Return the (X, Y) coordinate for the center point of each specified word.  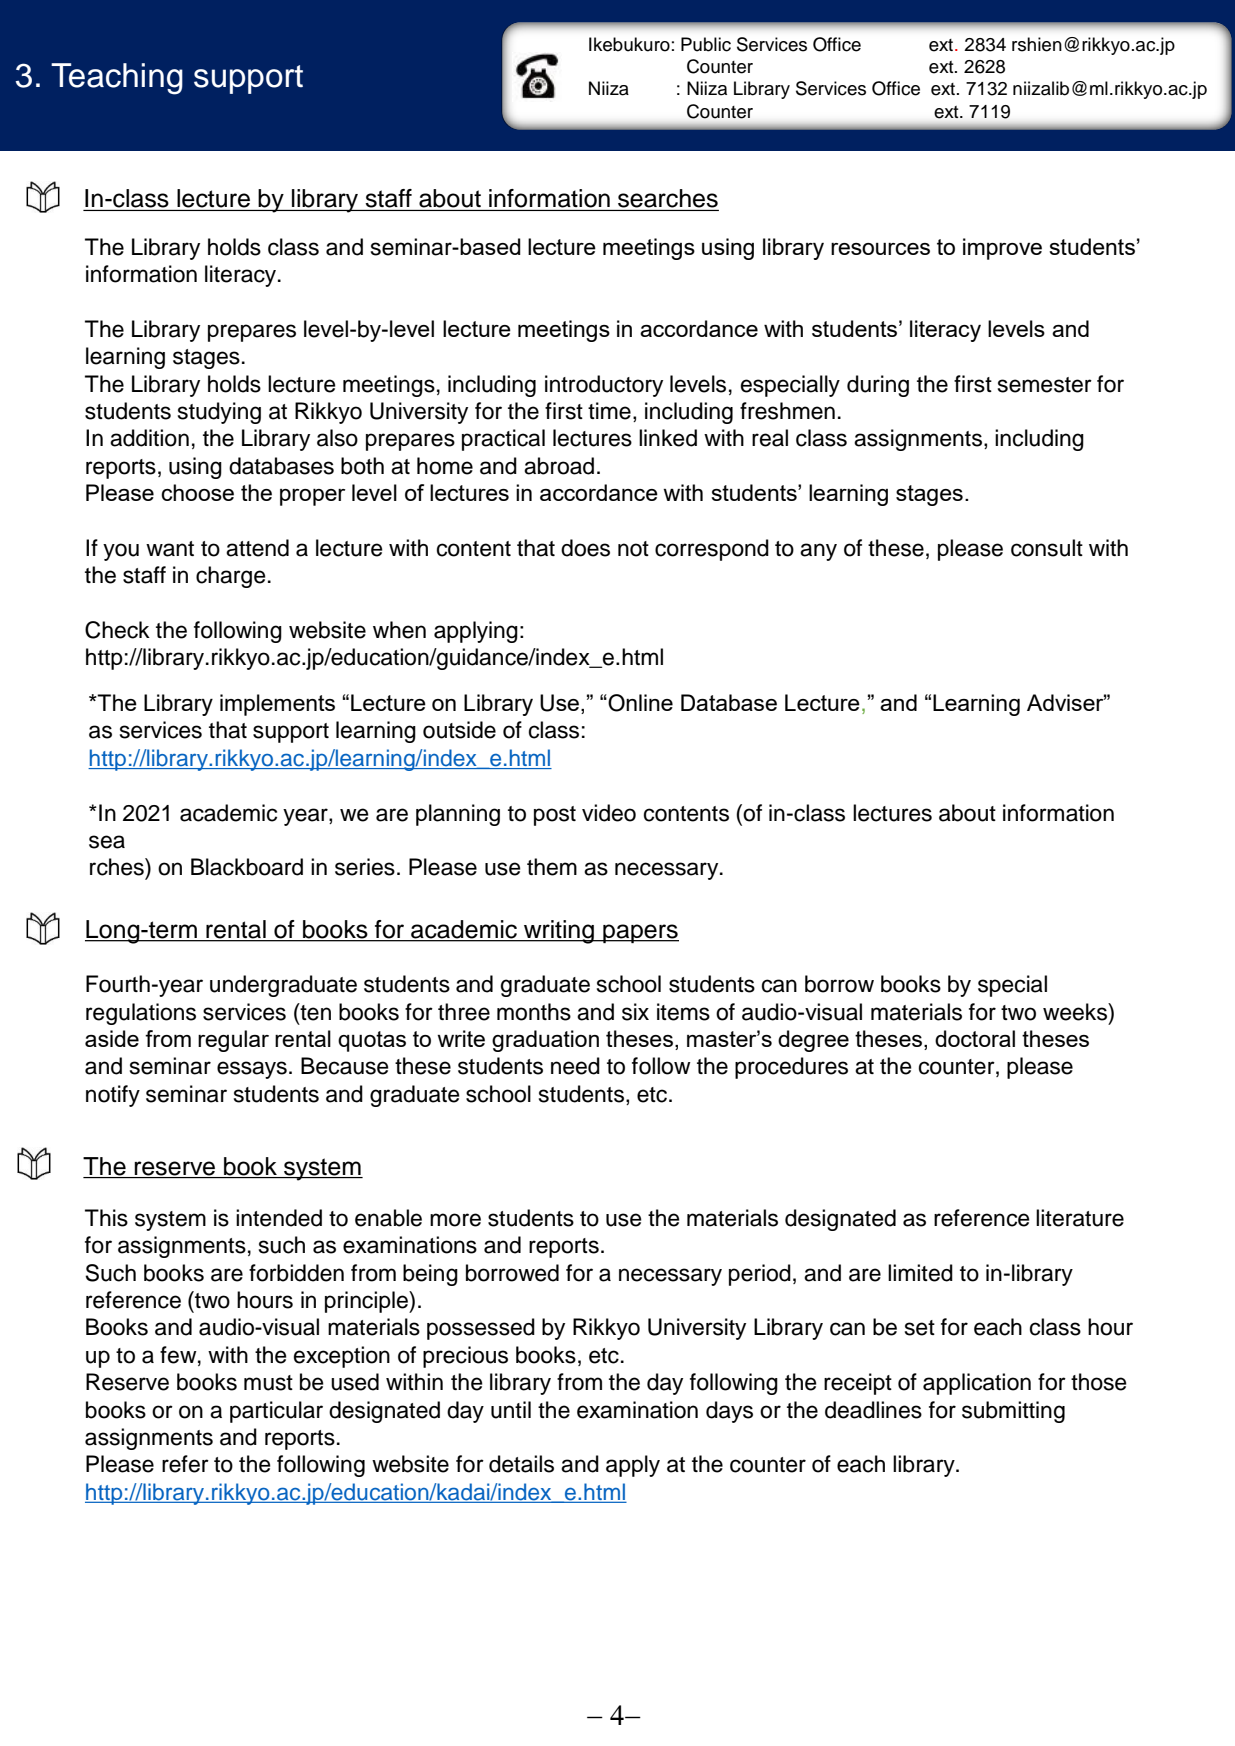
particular (276, 1412)
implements (277, 705)
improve (1002, 249)
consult (1047, 548)
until (511, 1410)
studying (219, 413)
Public (706, 44)
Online (639, 703)
